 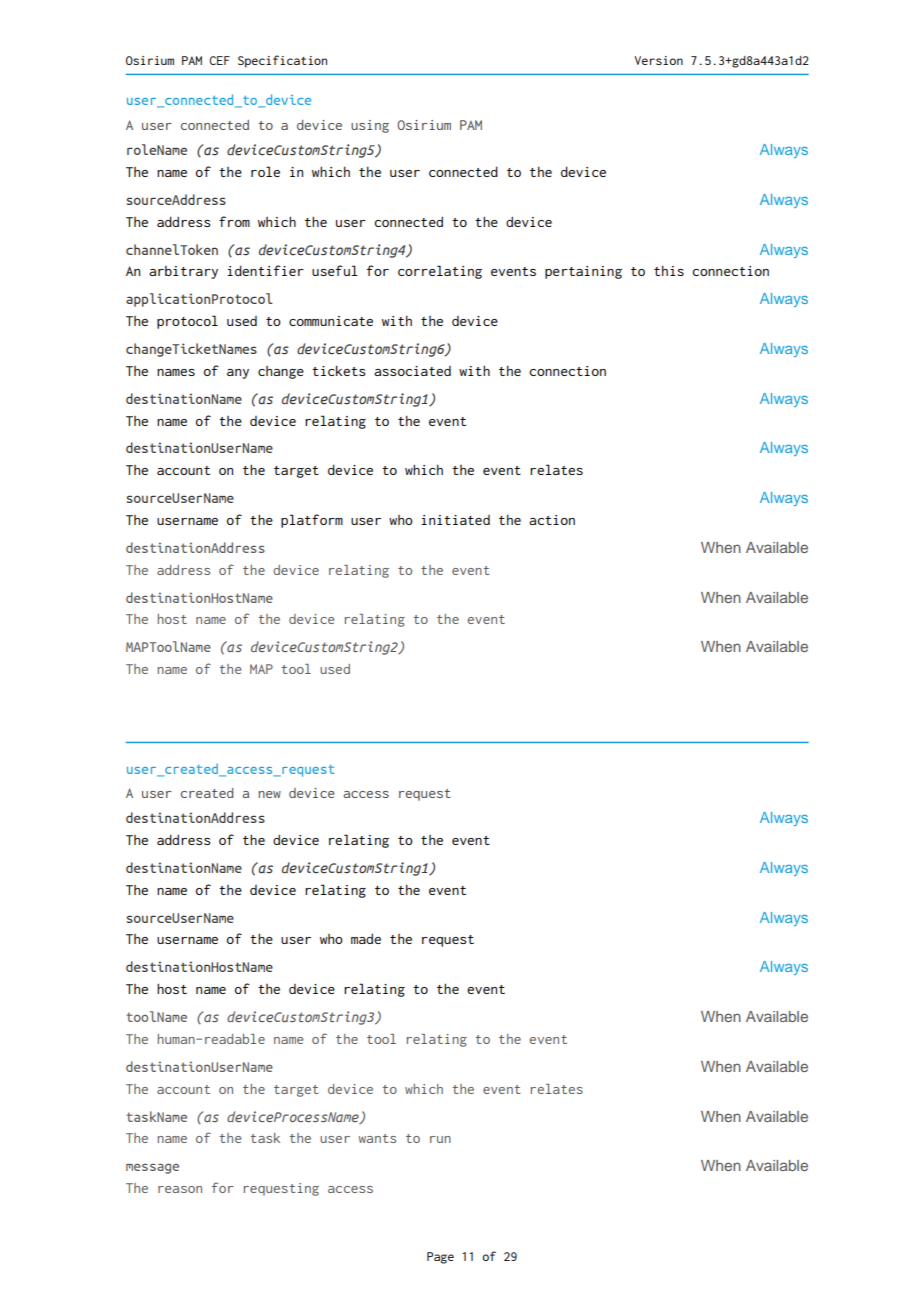 I want to click on Version, so click(x=658, y=60).
